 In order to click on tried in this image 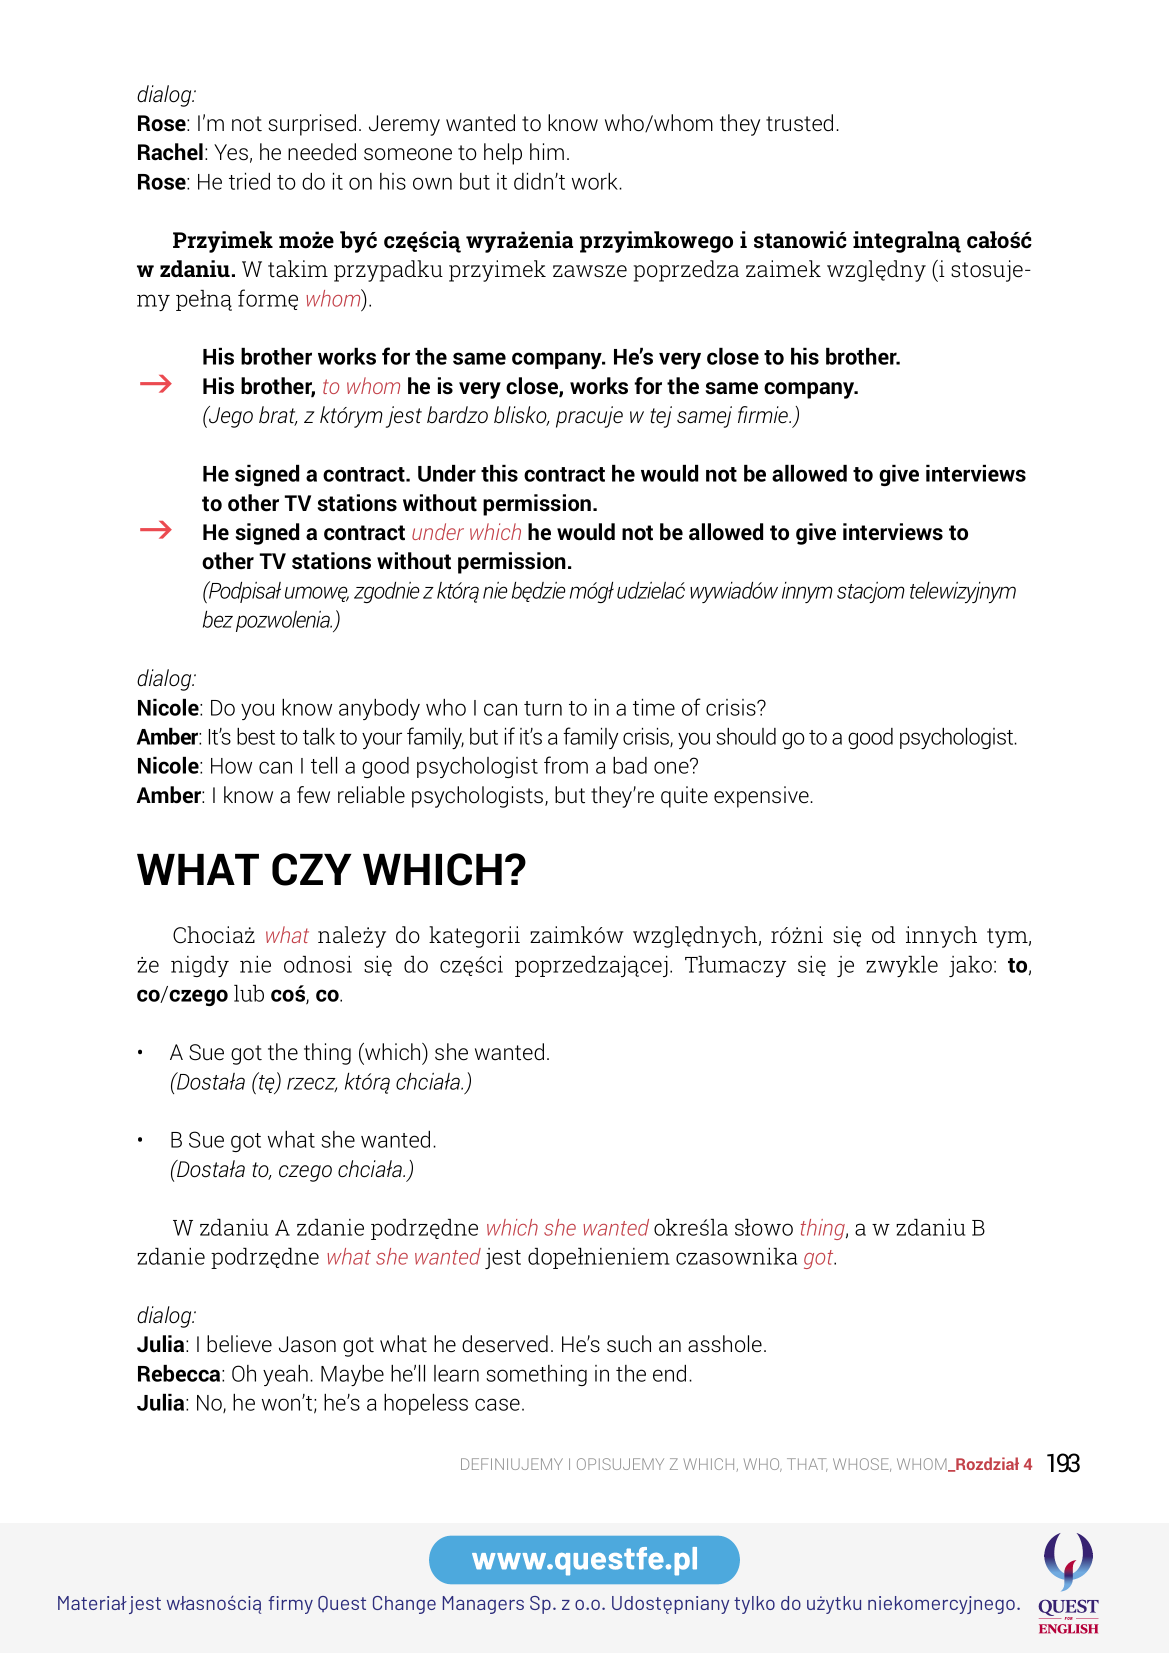, I will do `click(249, 181)`.
